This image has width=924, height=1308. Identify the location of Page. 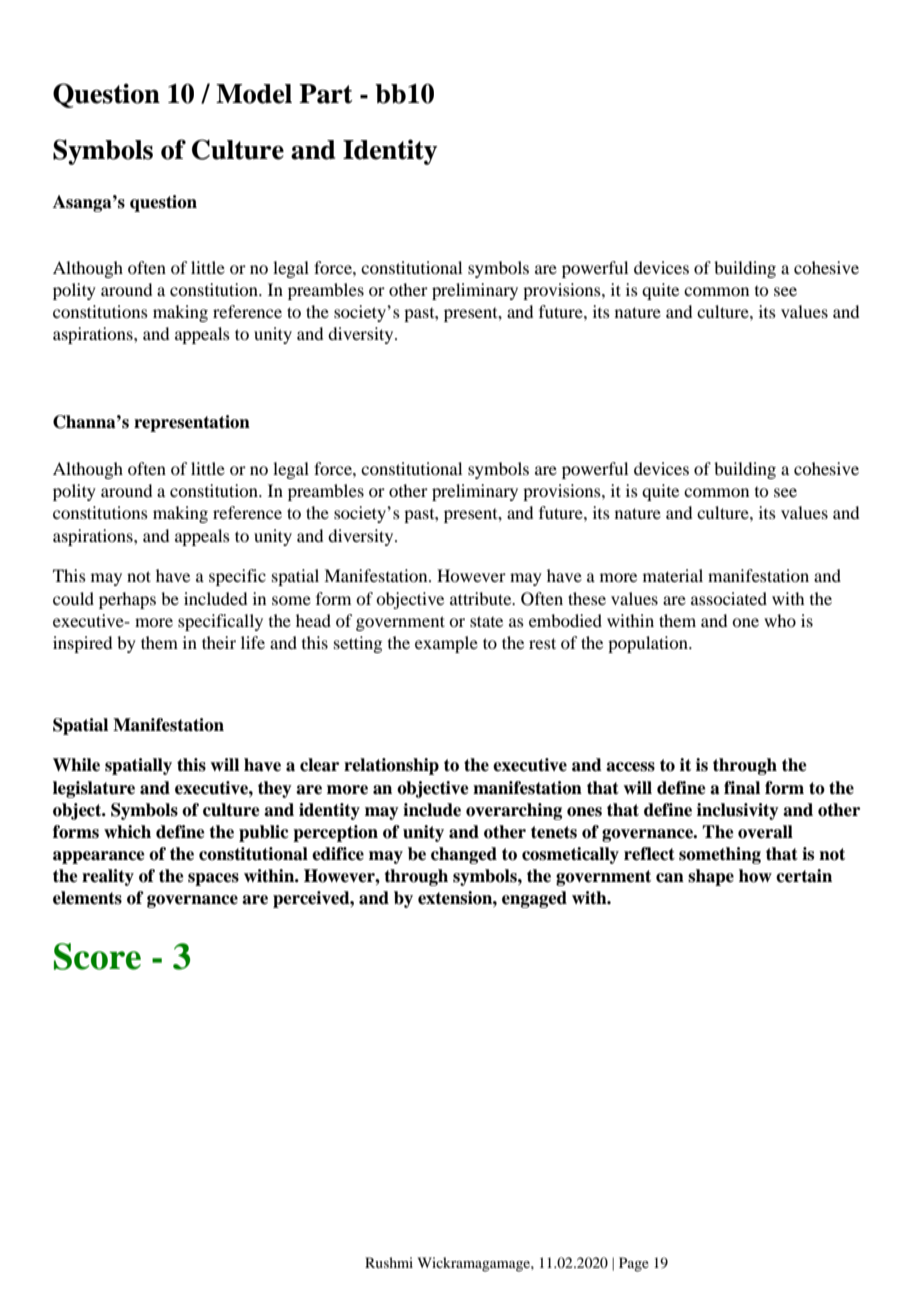
(634, 1264).
